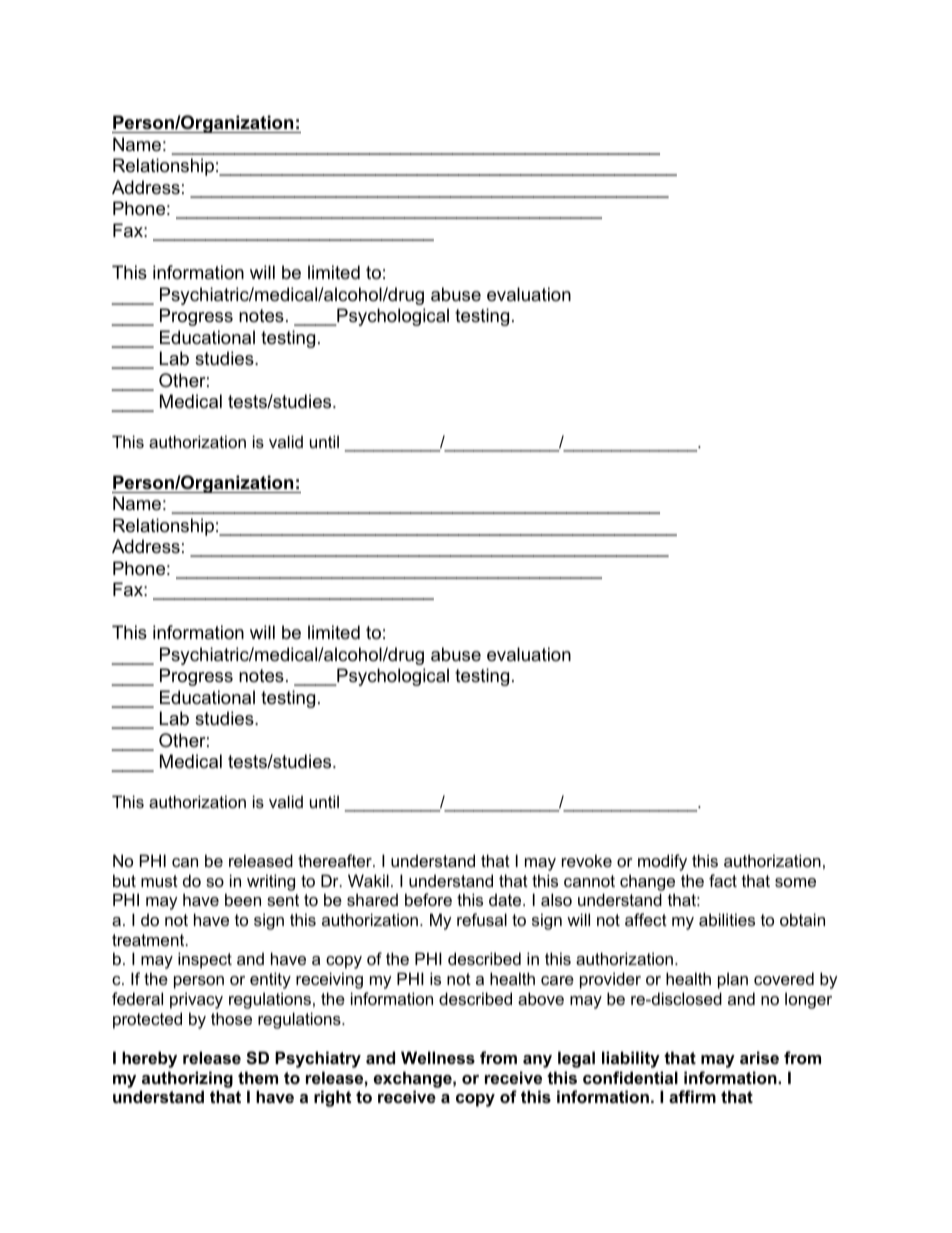 This image has height=1233, width=952. I want to click on those, so click(231, 1018).
